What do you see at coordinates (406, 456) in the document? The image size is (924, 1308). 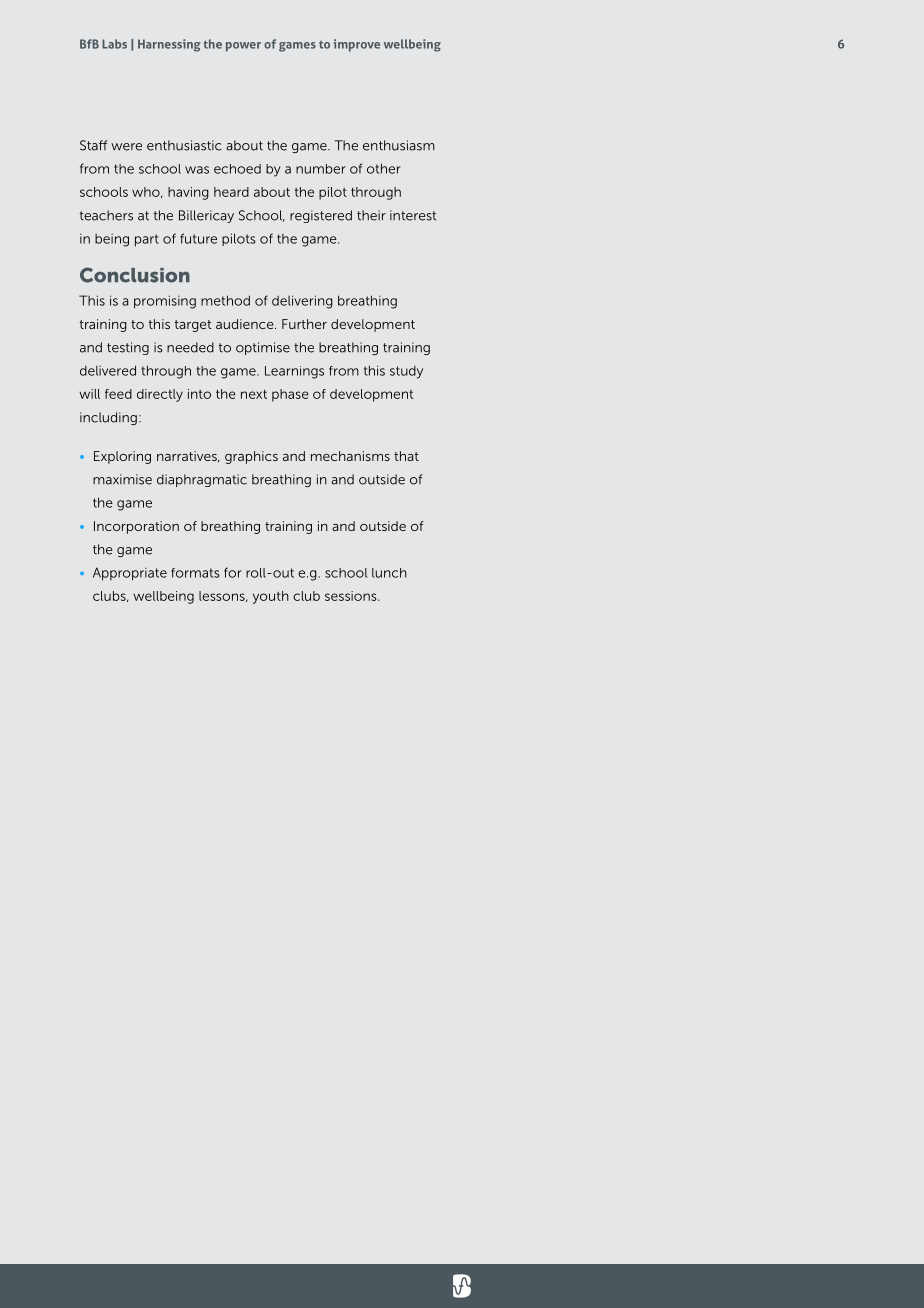 I see `that` at bounding box center [406, 456].
